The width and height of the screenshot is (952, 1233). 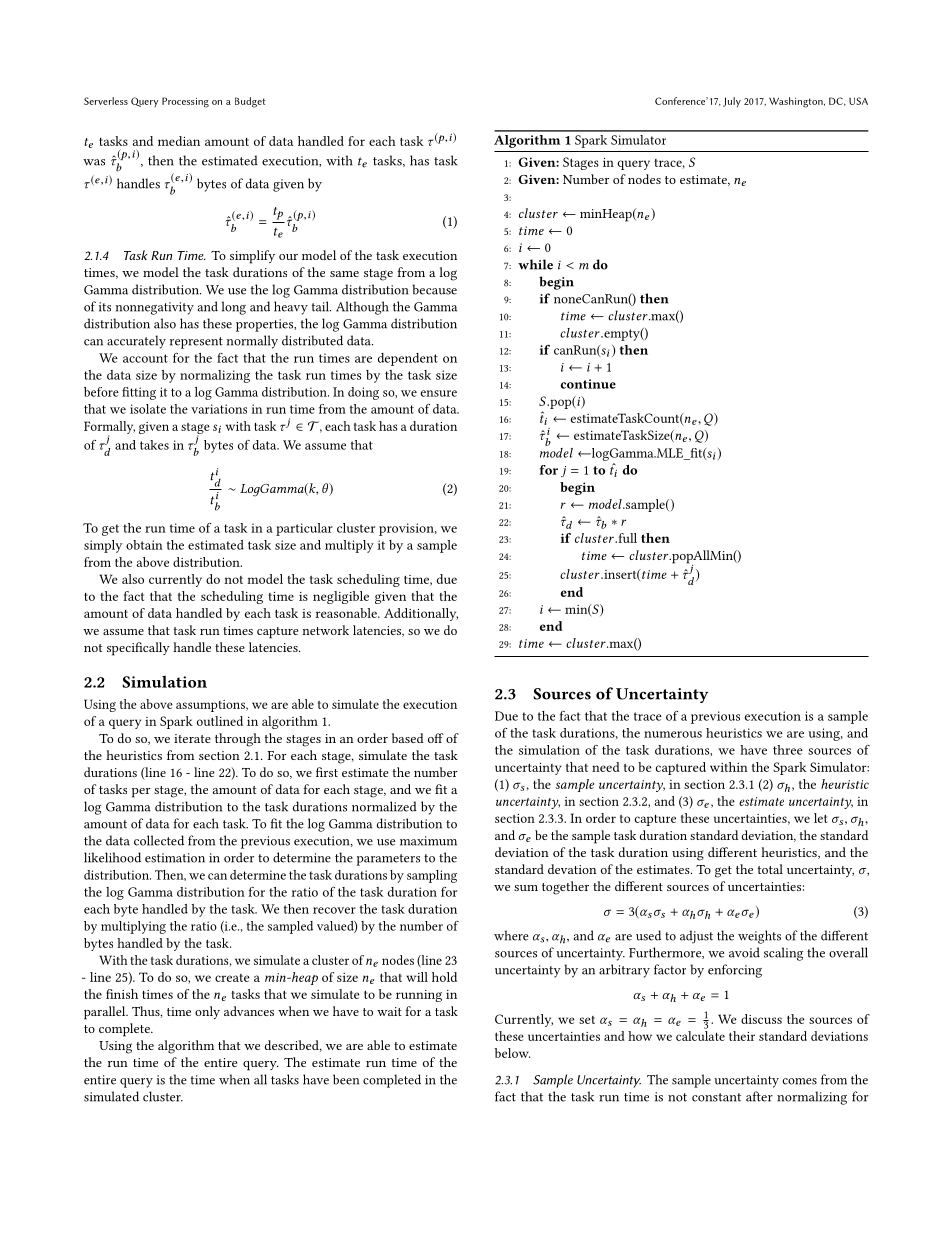 I want to click on continue, so click(x=588, y=384).
